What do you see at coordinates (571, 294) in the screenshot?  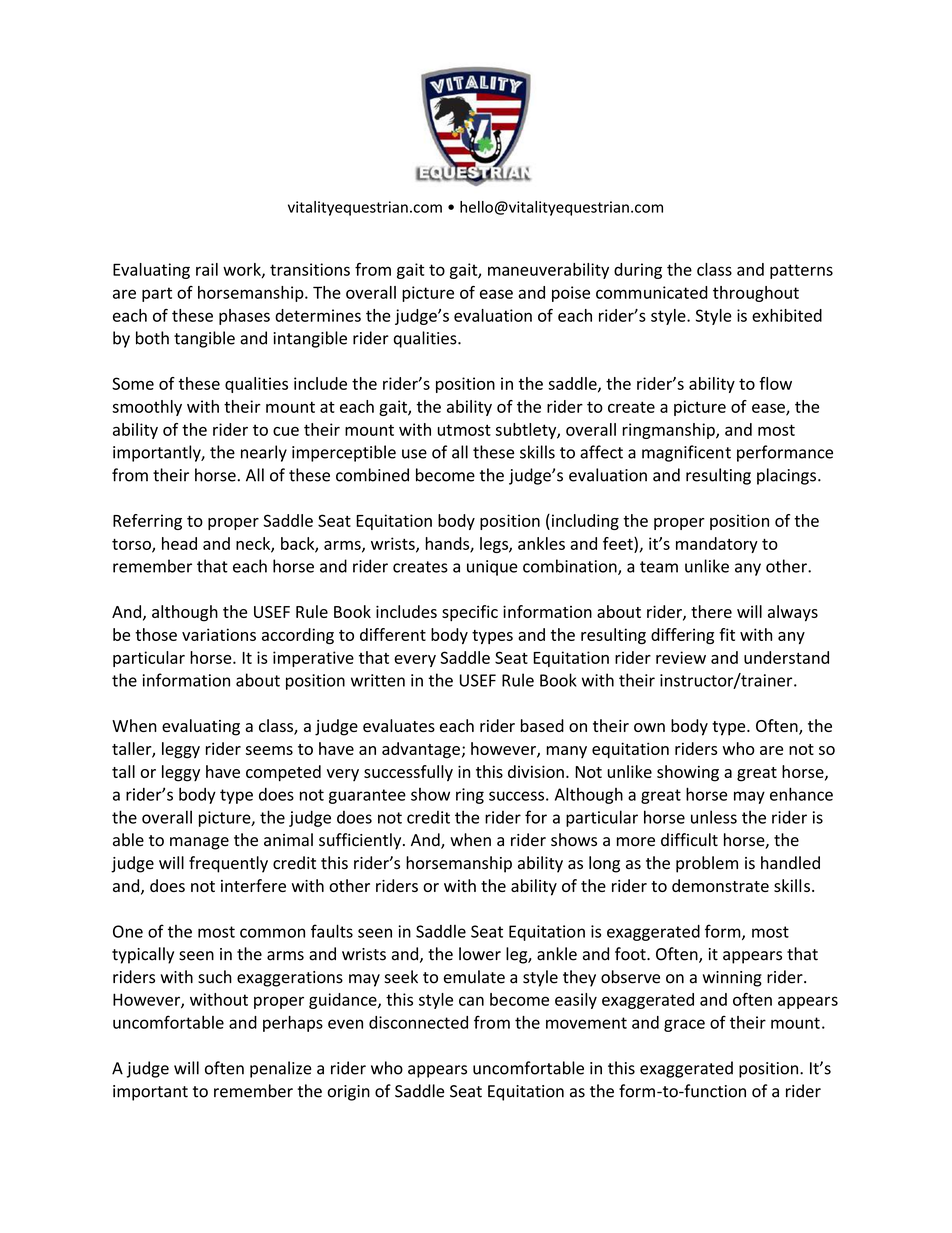 I see `poise` at bounding box center [571, 294].
